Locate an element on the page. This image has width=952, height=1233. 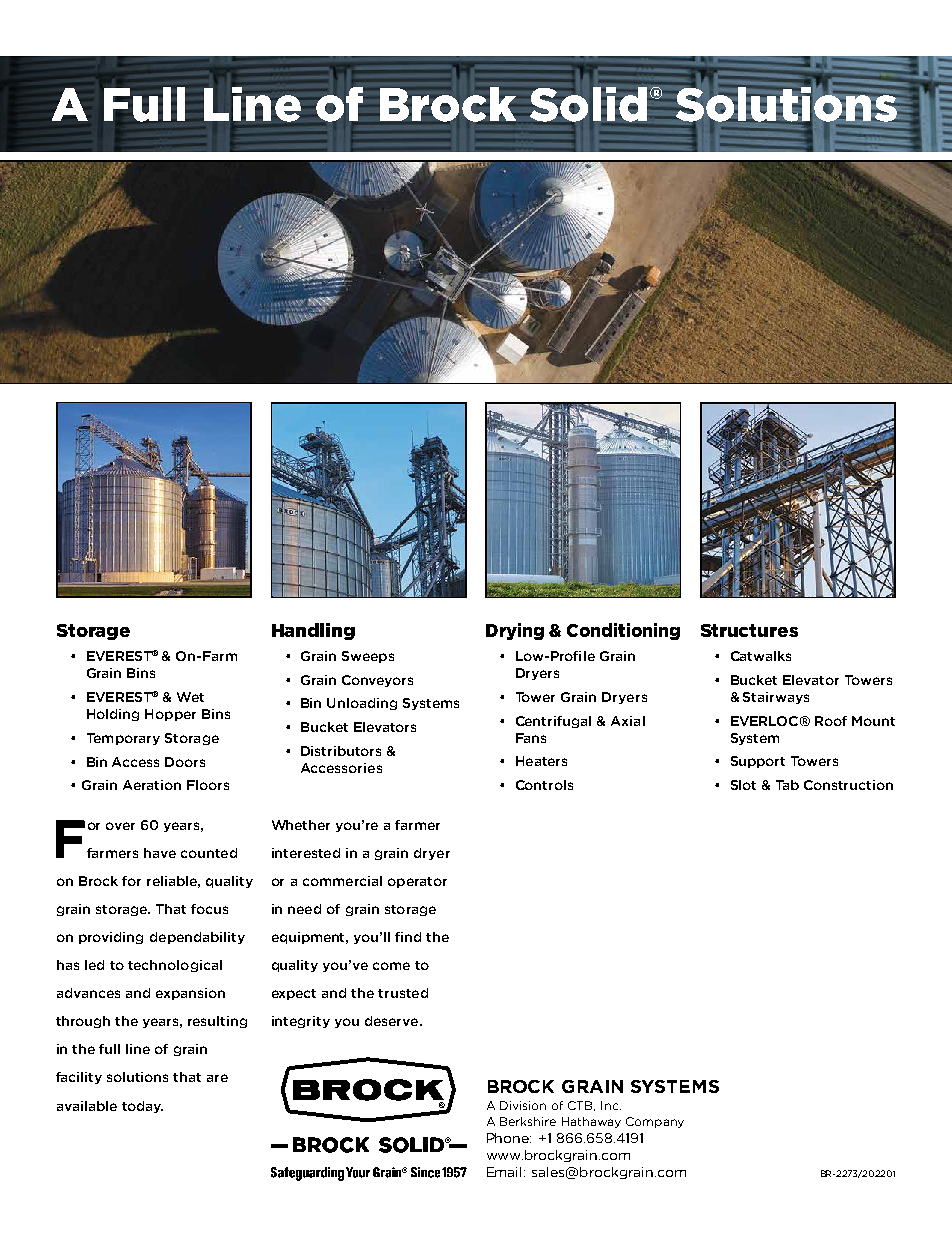
today is located at coordinates (142, 1107).
